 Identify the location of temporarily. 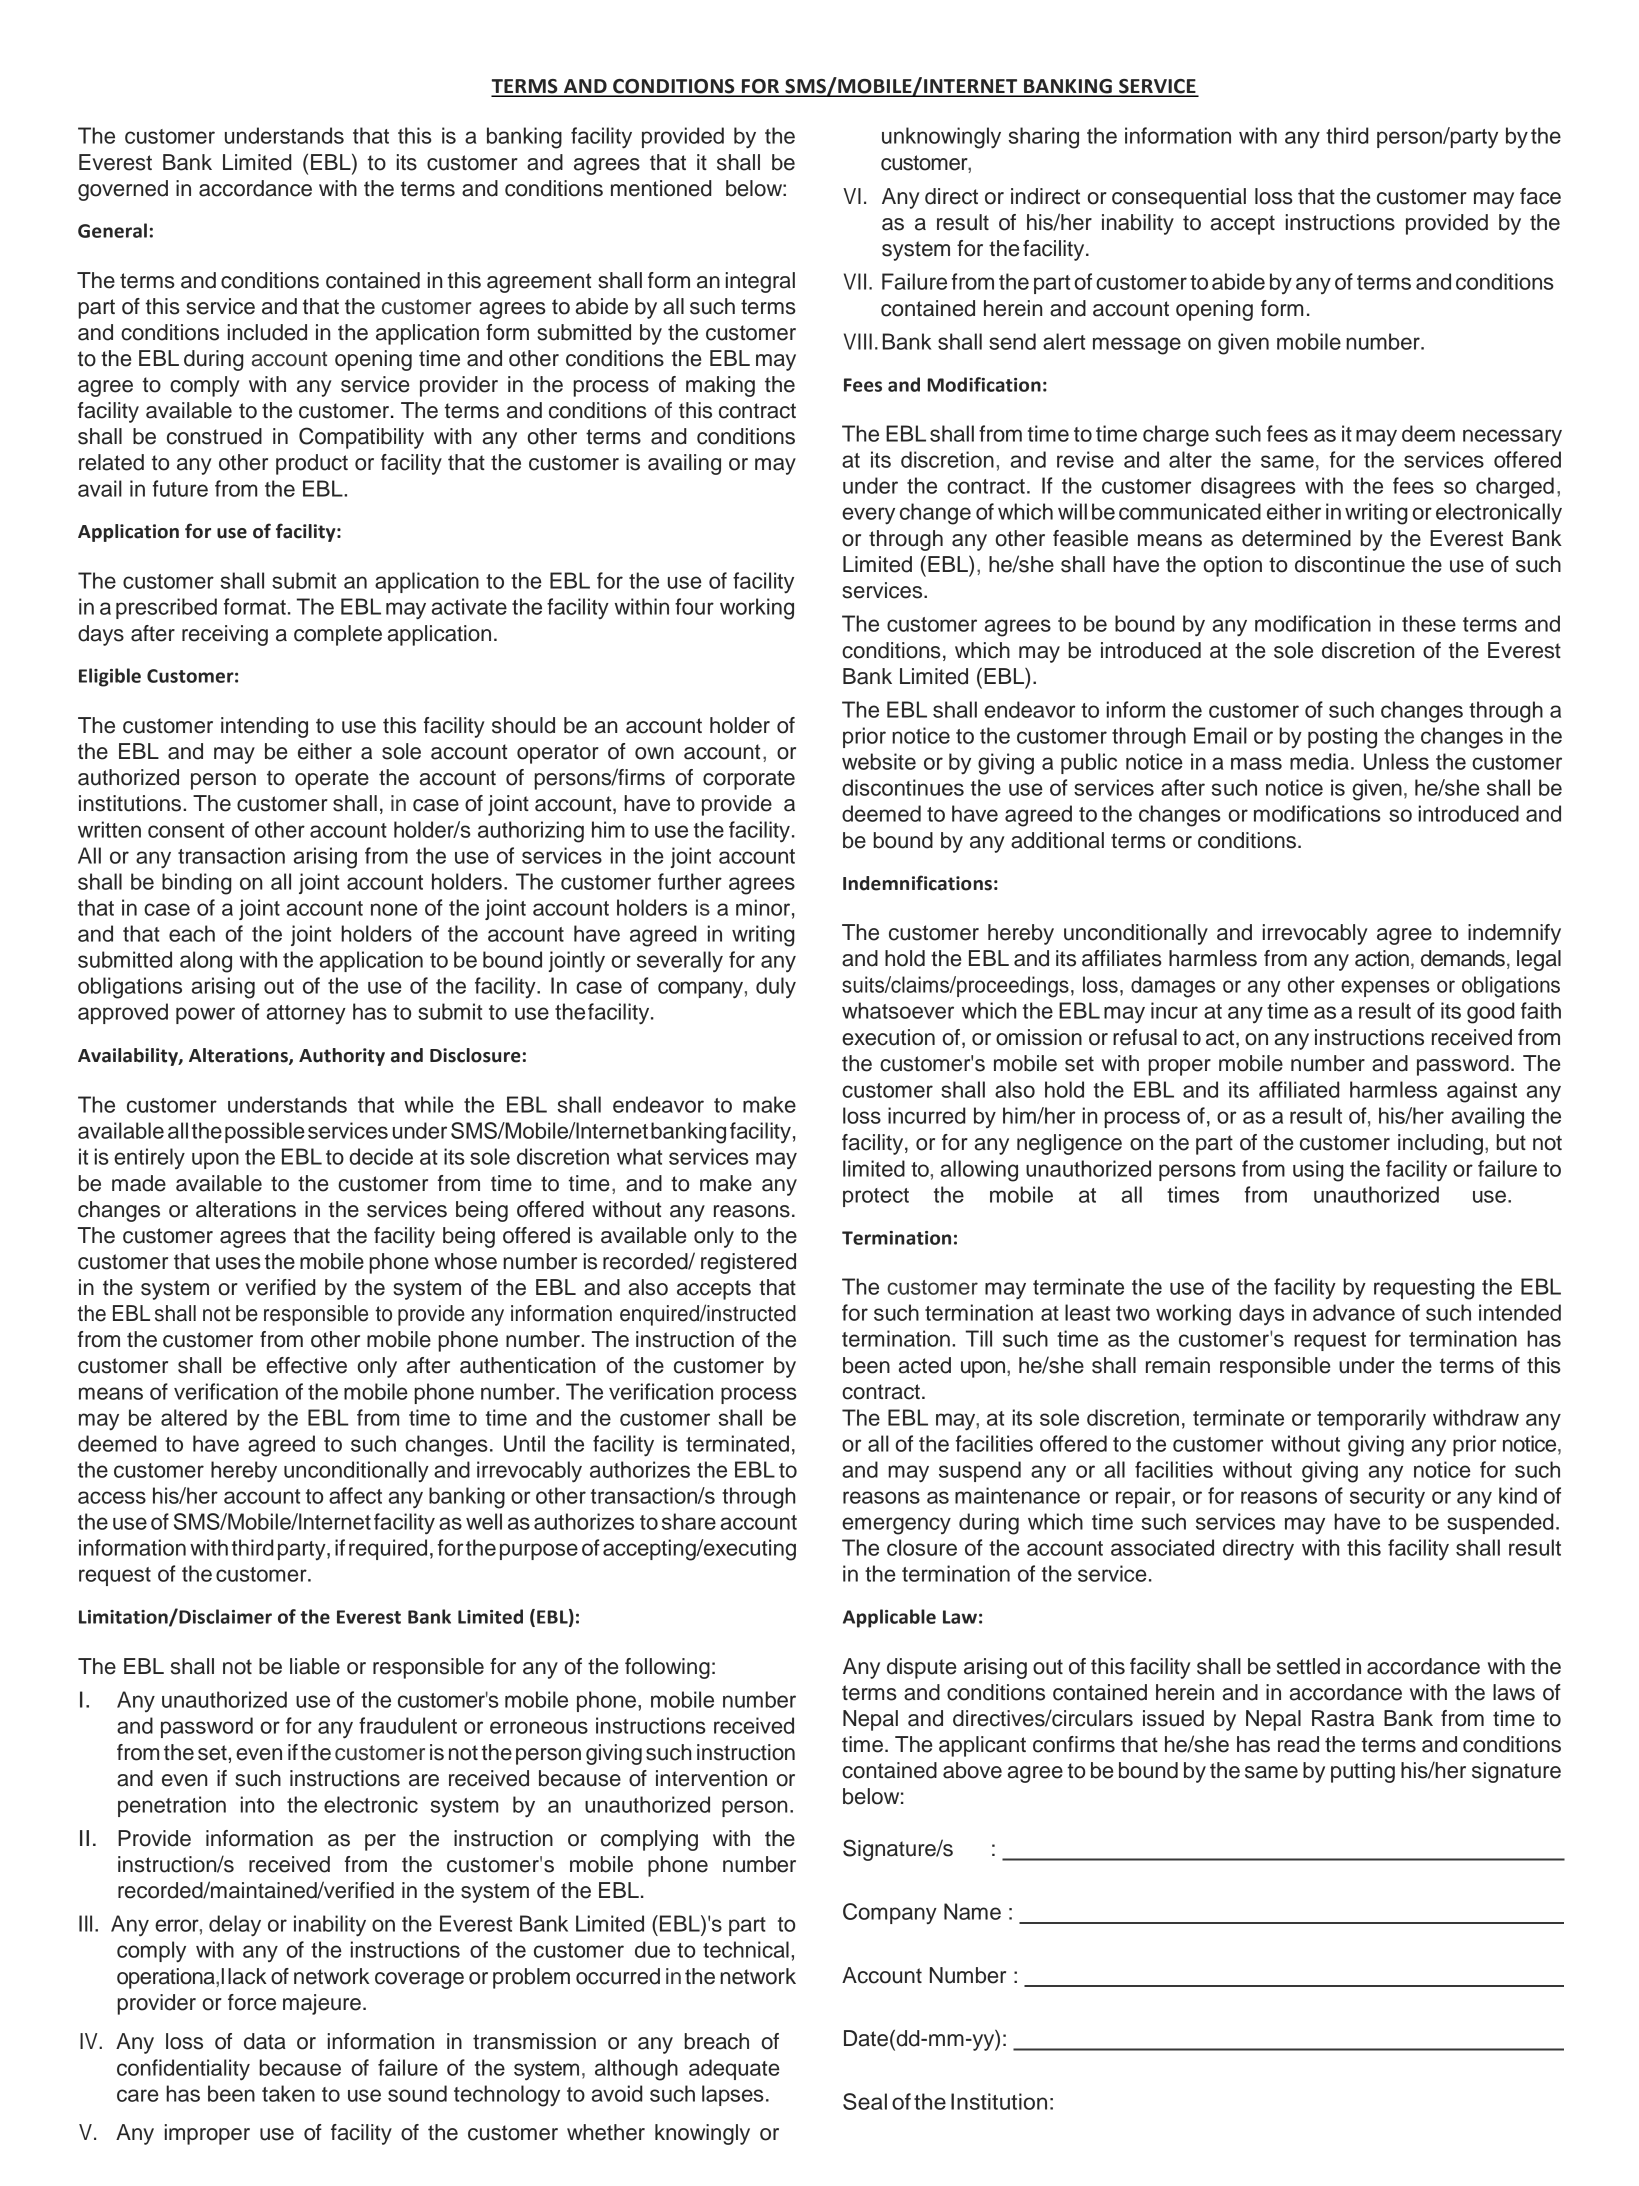
(1371, 1420).
